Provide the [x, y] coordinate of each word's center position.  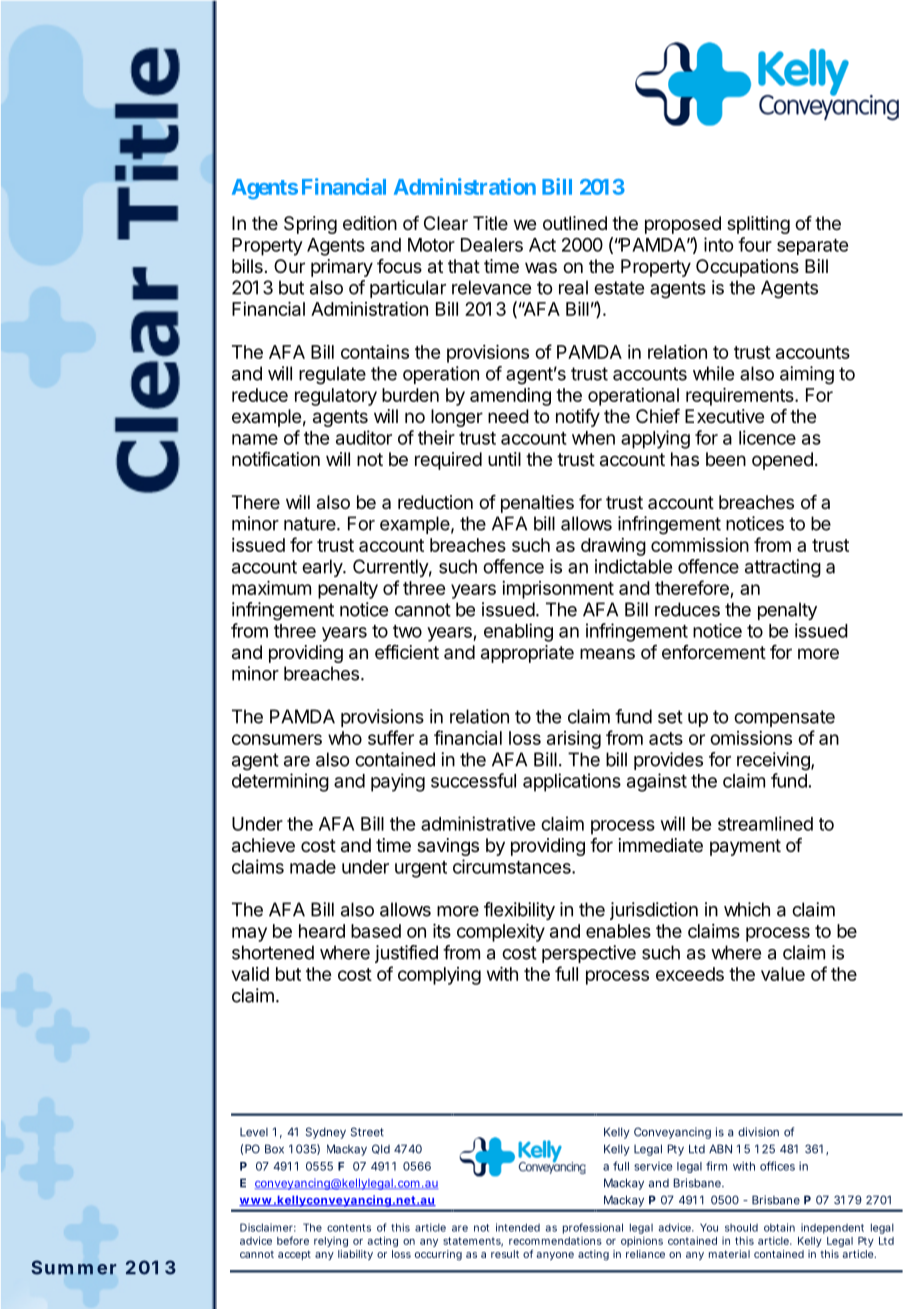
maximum [271, 588]
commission [700, 545]
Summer [73, 1267]
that [464, 266]
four [755, 244]
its [442, 931]
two [407, 631]
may [249, 934]
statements [473, 1242]
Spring [310, 225]
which [747, 909]
